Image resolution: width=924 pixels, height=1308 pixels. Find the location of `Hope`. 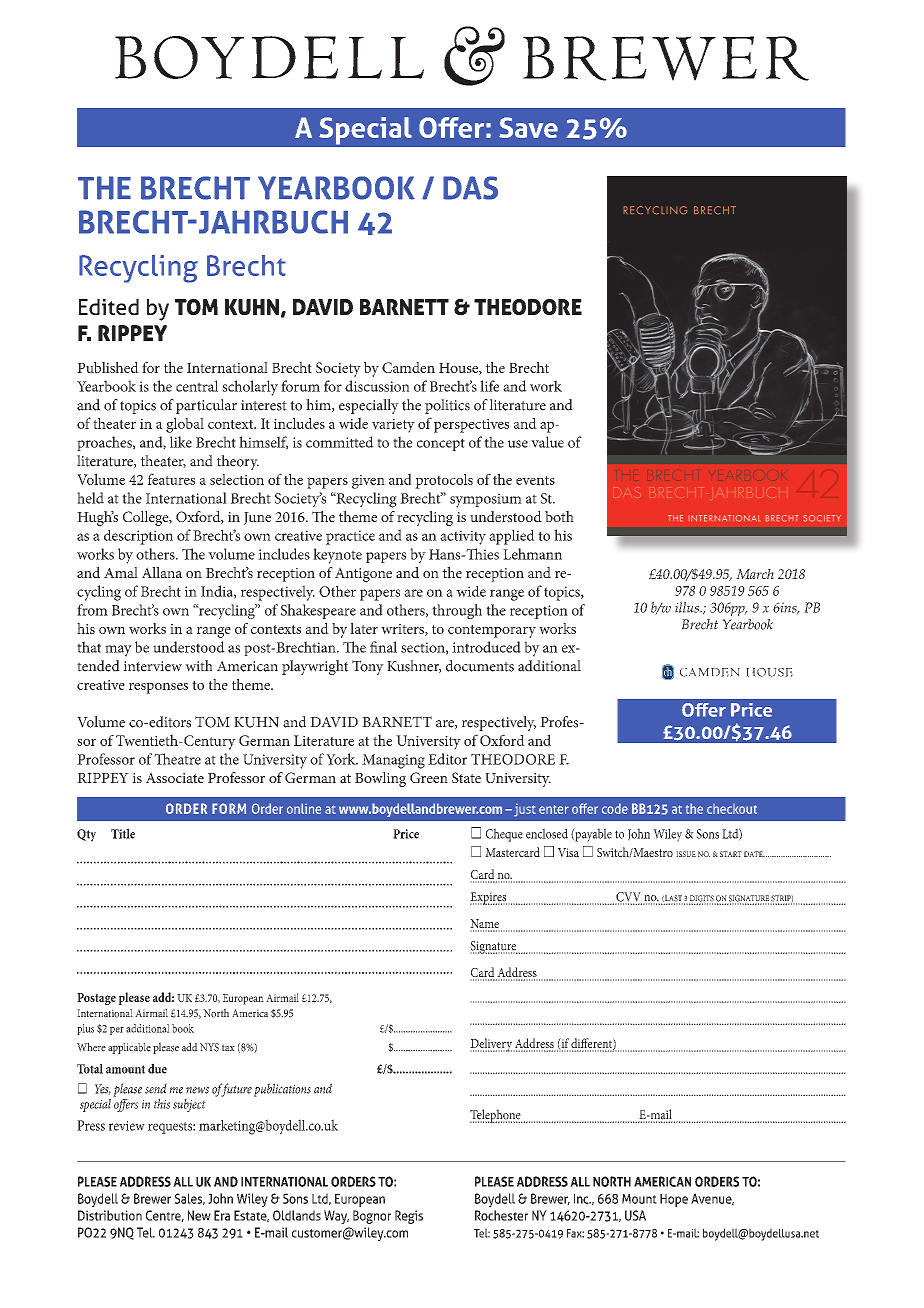

Hope is located at coordinates (674, 1200).
